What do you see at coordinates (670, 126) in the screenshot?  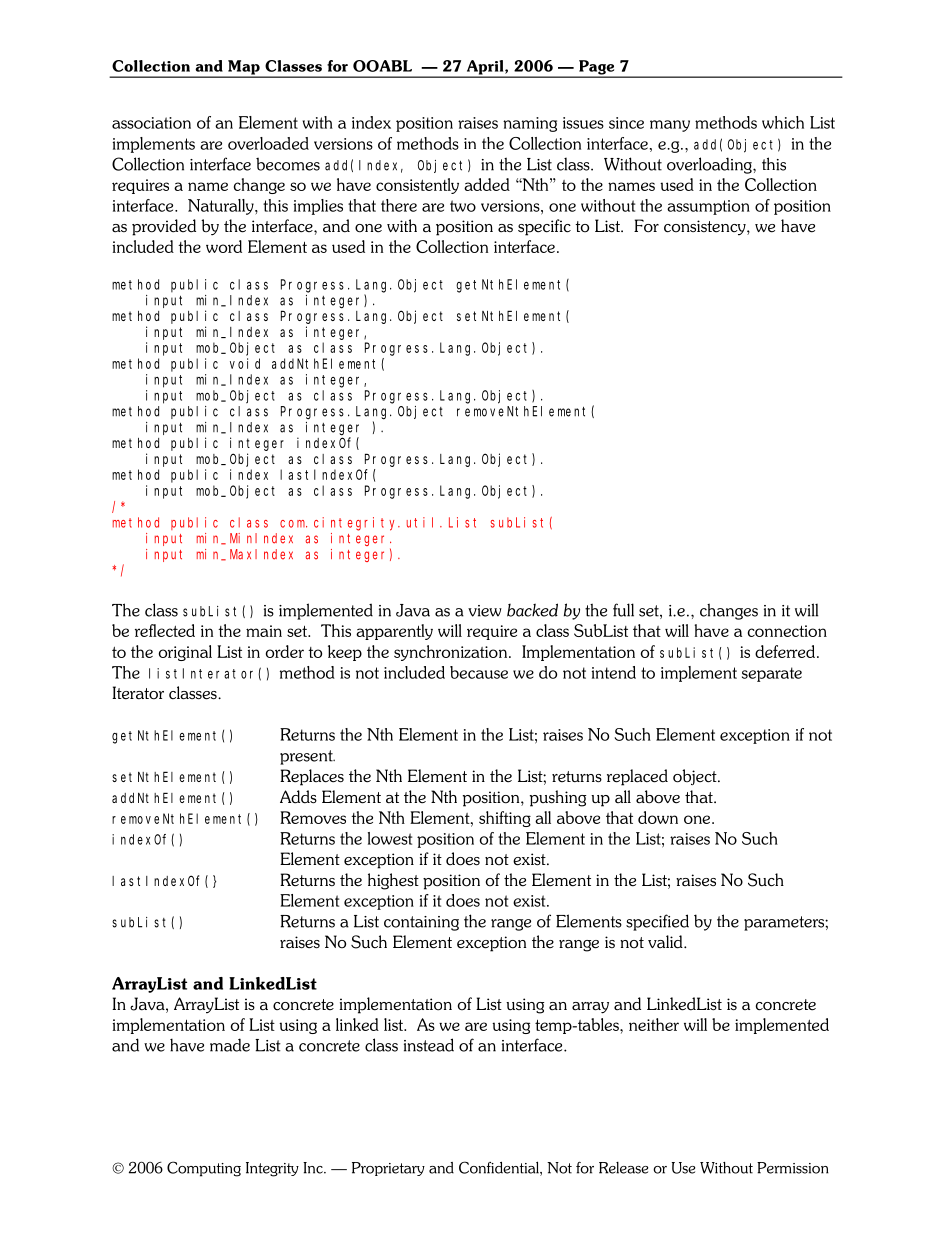 I see `many` at bounding box center [670, 126].
